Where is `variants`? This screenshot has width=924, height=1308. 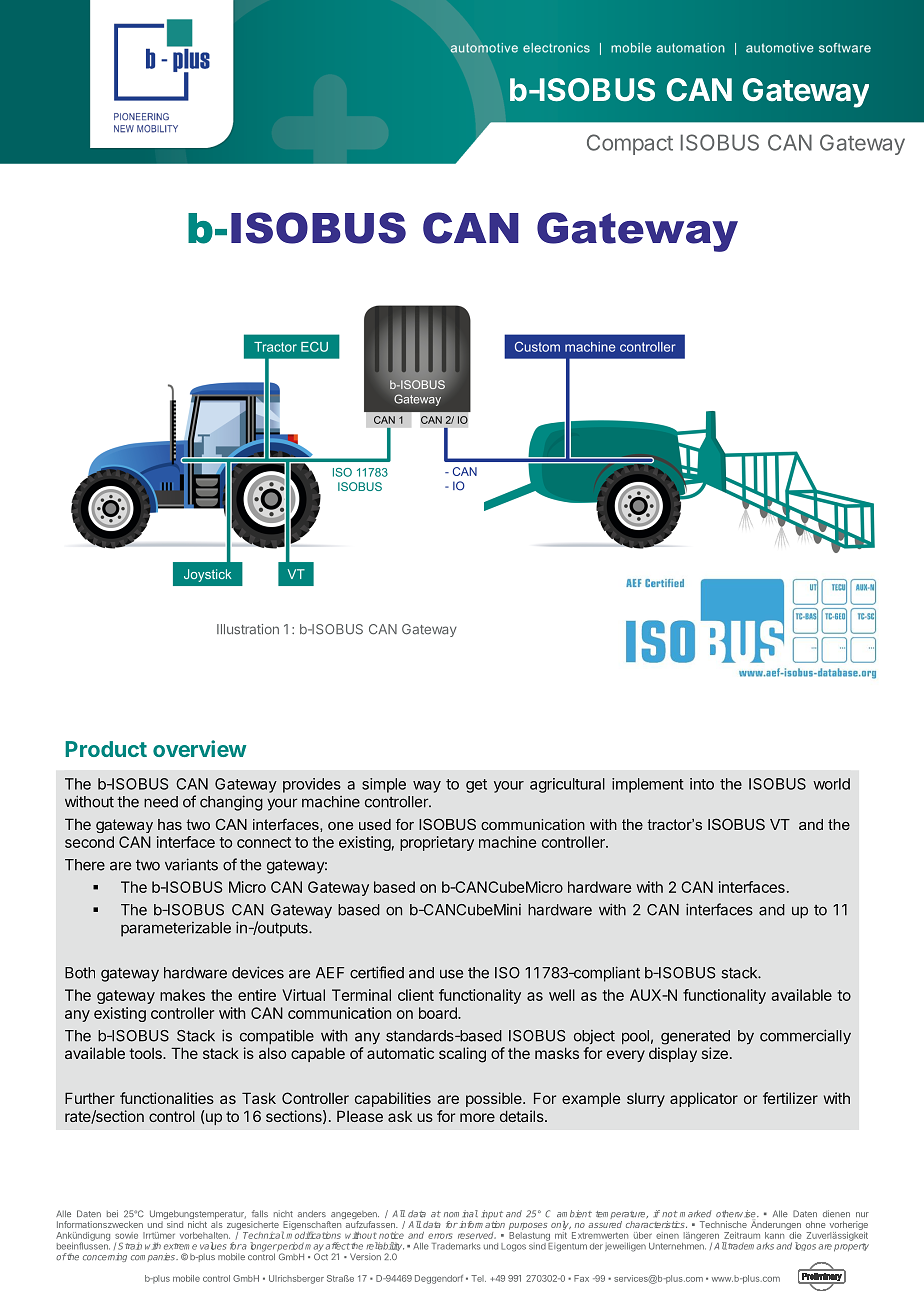 variants is located at coordinates (191, 864).
